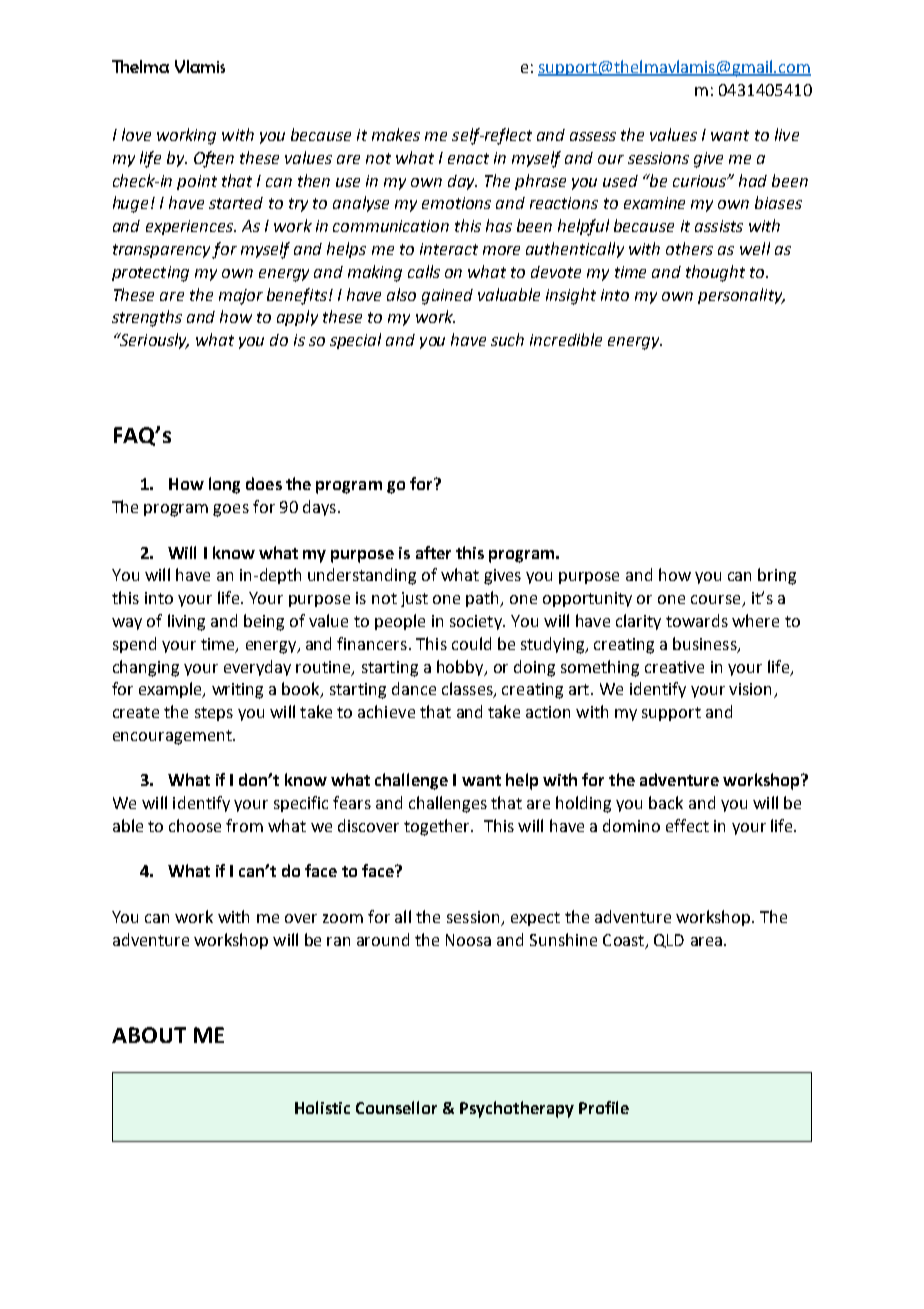 The width and height of the screenshot is (924, 1309). What do you see at coordinates (701, 181) in the screenshot?
I see `curious` at bounding box center [701, 181].
